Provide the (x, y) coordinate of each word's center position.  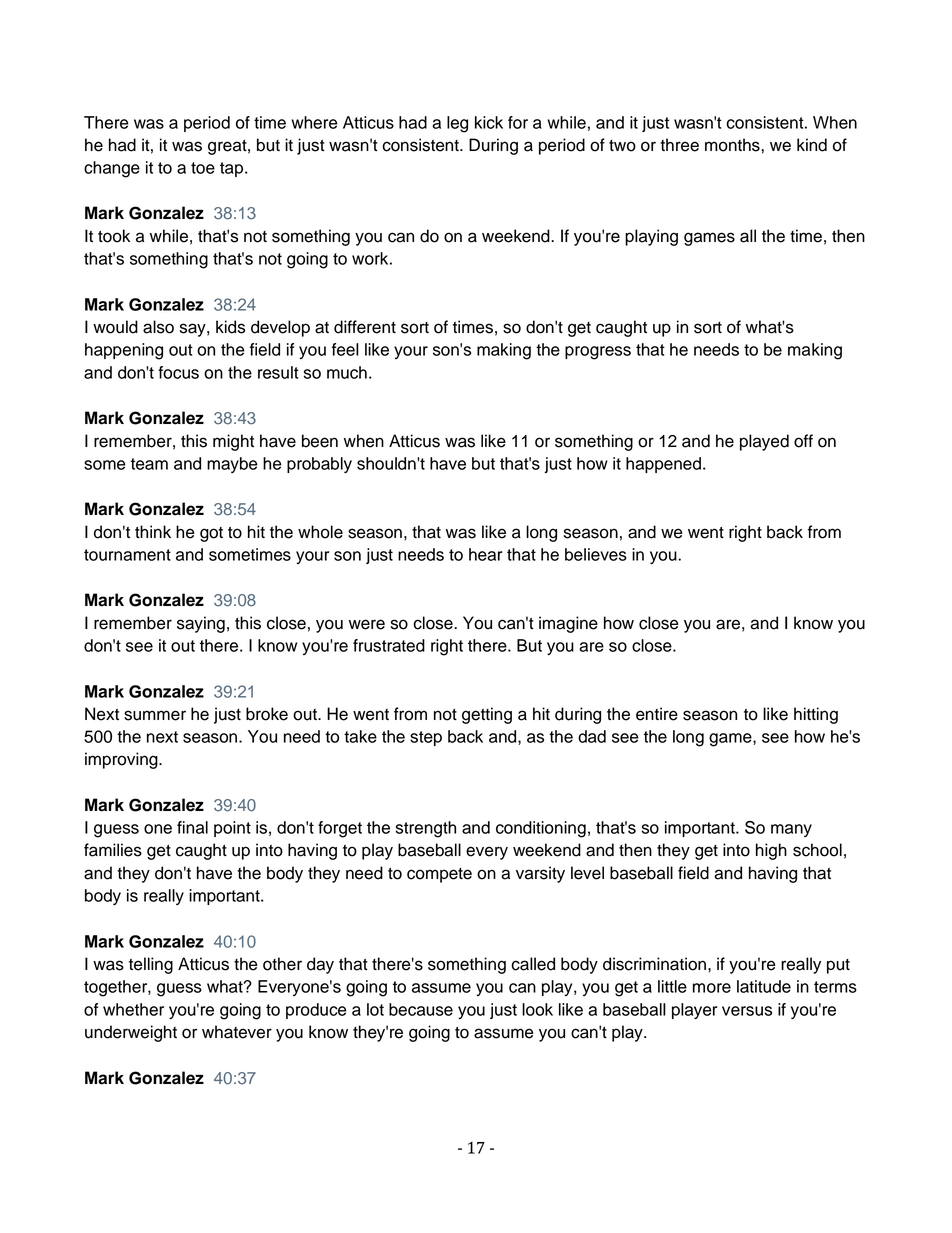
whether (133, 1009)
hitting (816, 715)
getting (487, 715)
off (803, 441)
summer (155, 715)
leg (457, 124)
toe (203, 168)
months (733, 145)
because (421, 1009)
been (320, 441)
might (233, 442)
